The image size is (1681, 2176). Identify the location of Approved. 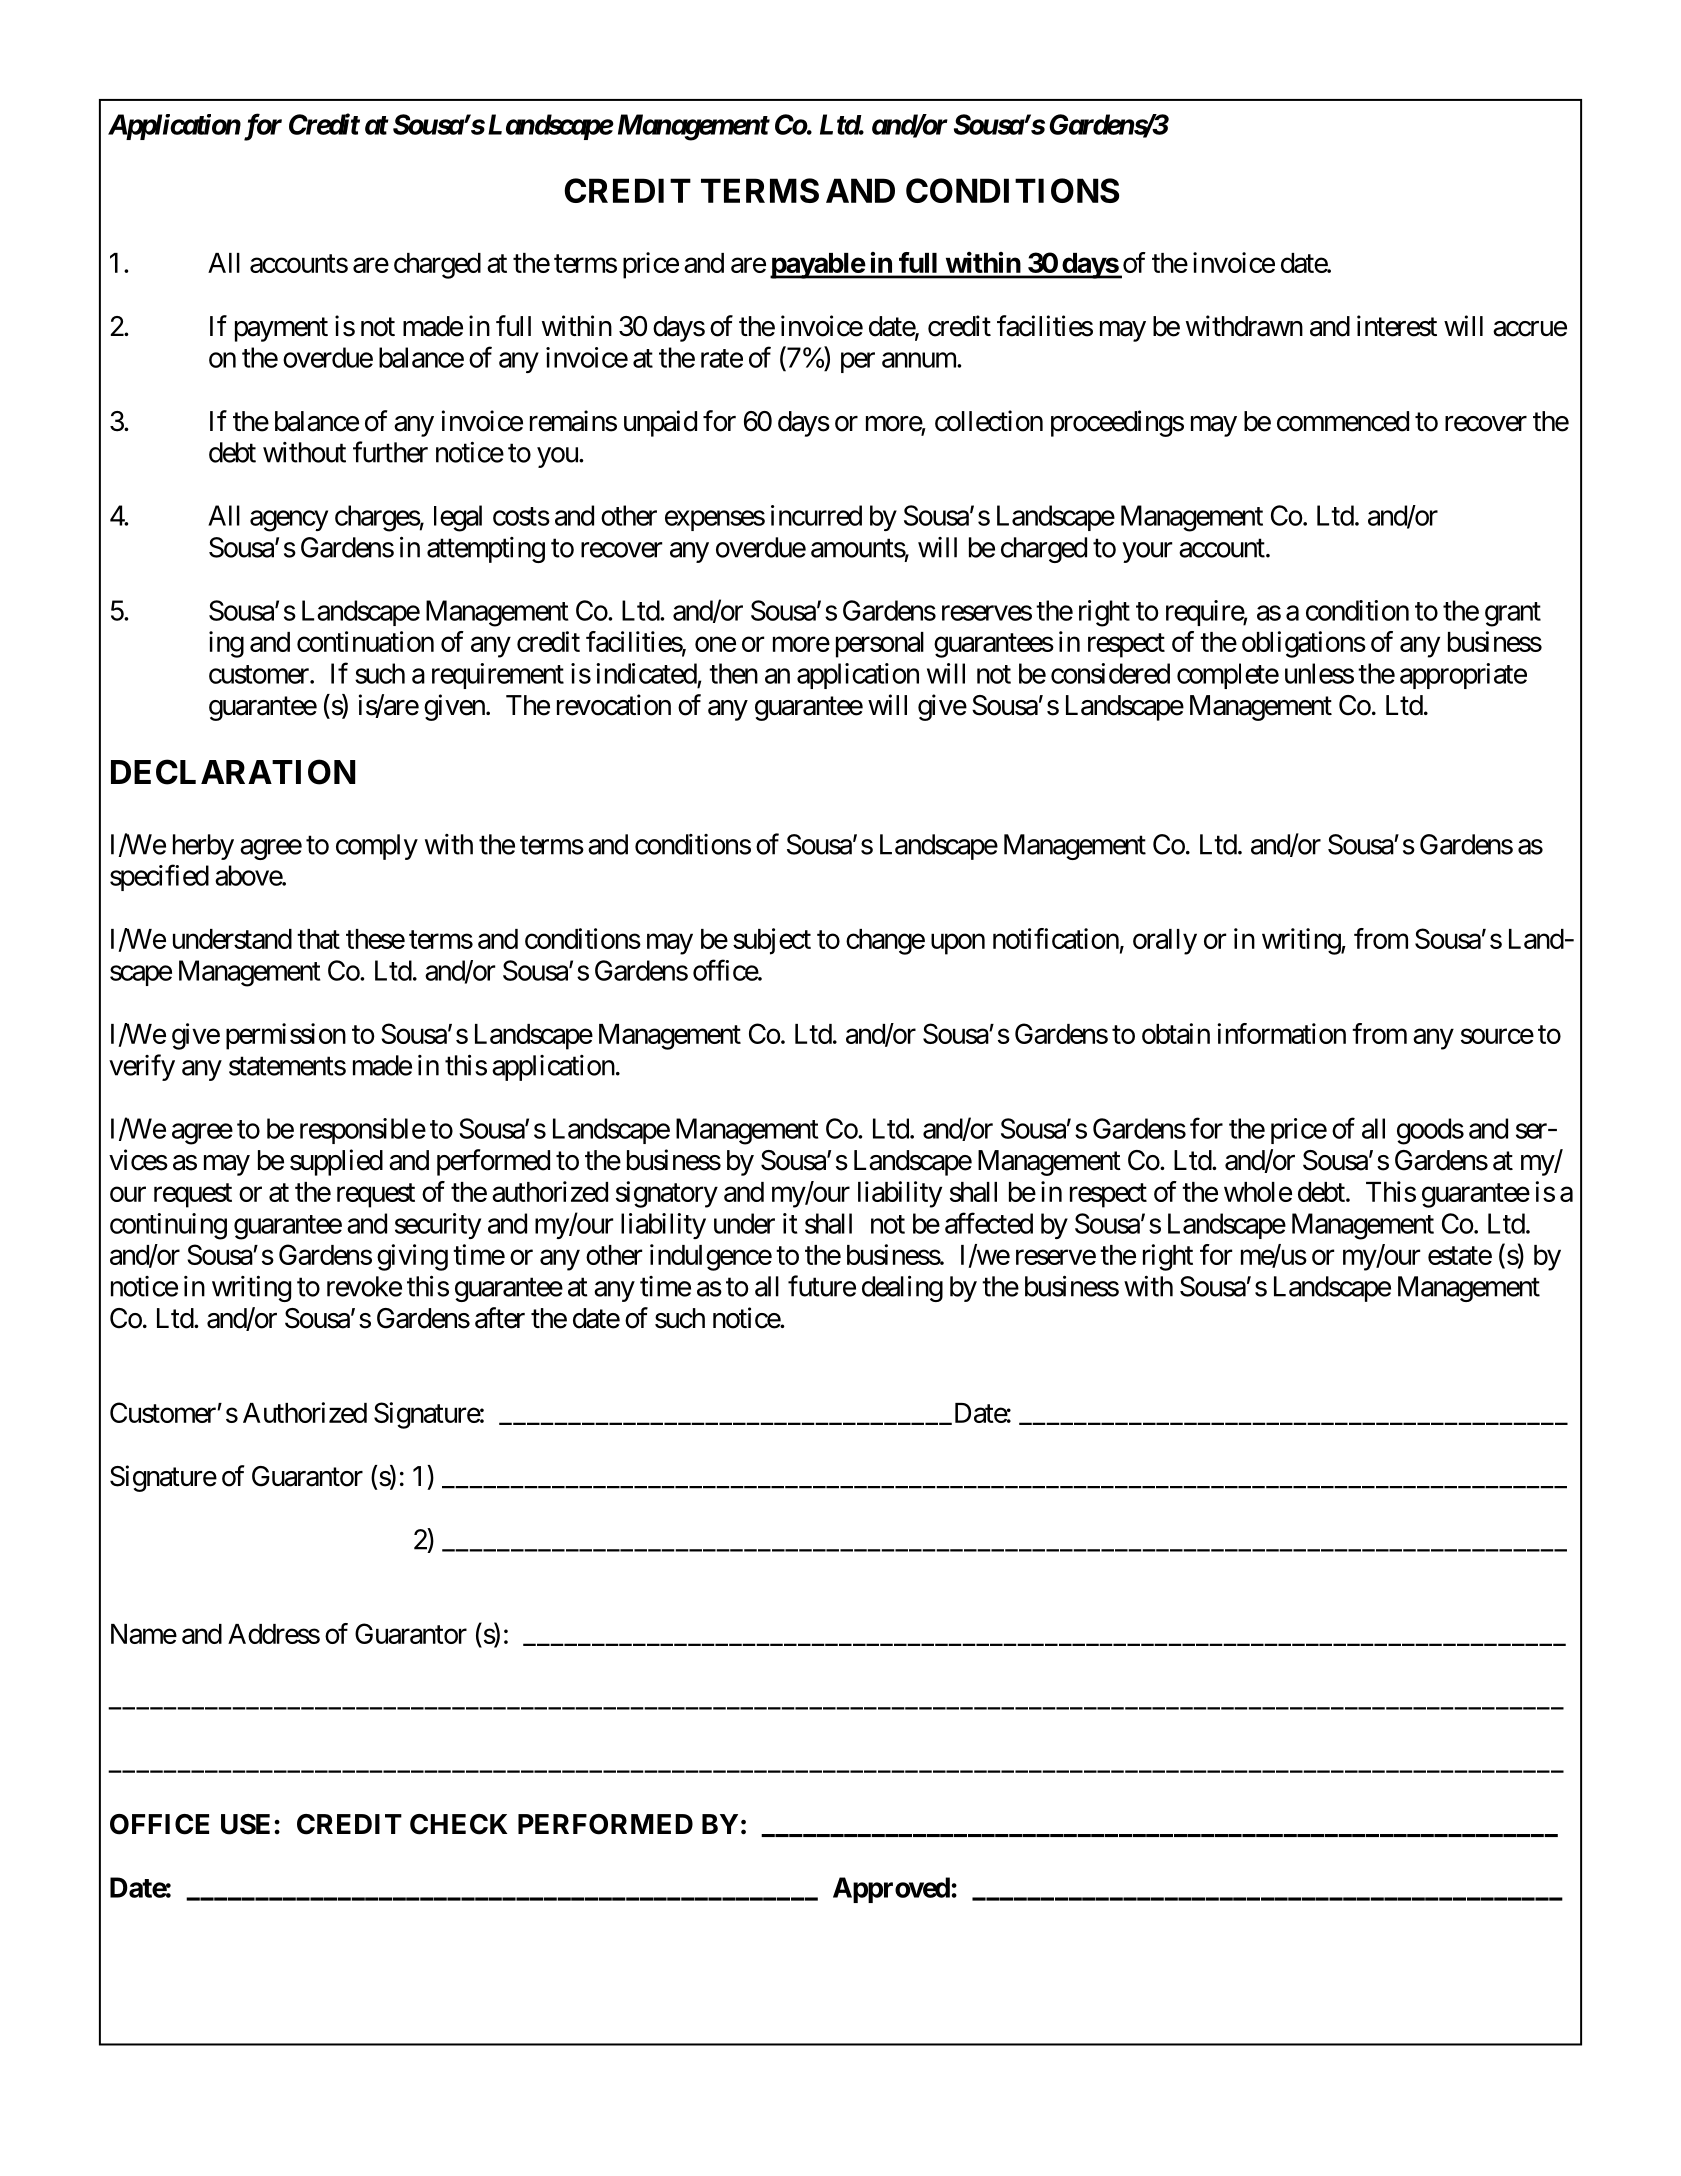
(891, 1890).
